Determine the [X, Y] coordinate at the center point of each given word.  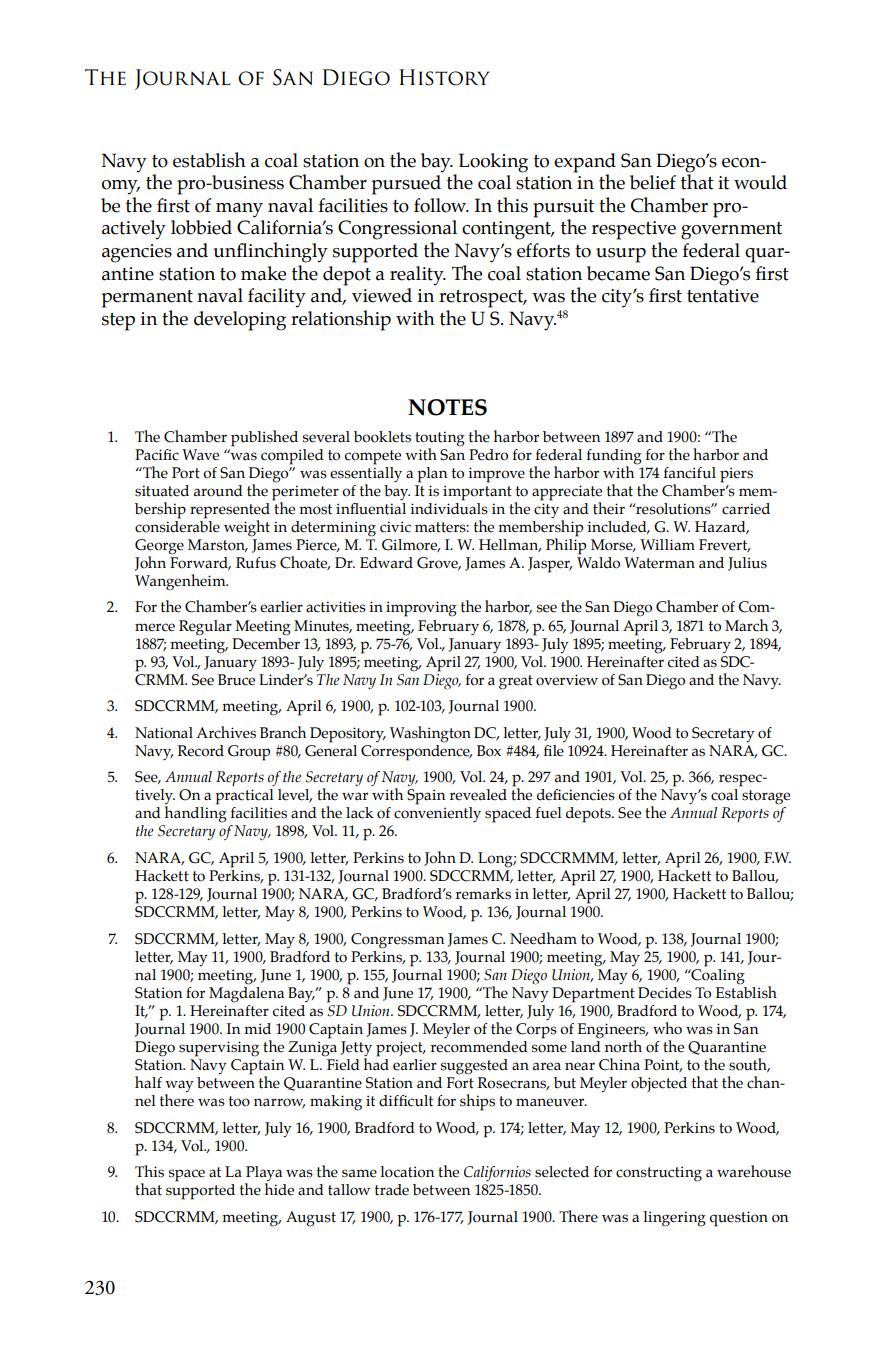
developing [240, 321]
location [407, 1172]
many [239, 210]
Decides [665, 993]
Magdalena [246, 993]
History [444, 77]
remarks [483, 894]
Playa [263, 1175]
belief [653, 182]
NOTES [447, 407]
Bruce [236, 680]
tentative [723, 296]
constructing [659, 1174]
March [746, 625]
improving [421, 609]
